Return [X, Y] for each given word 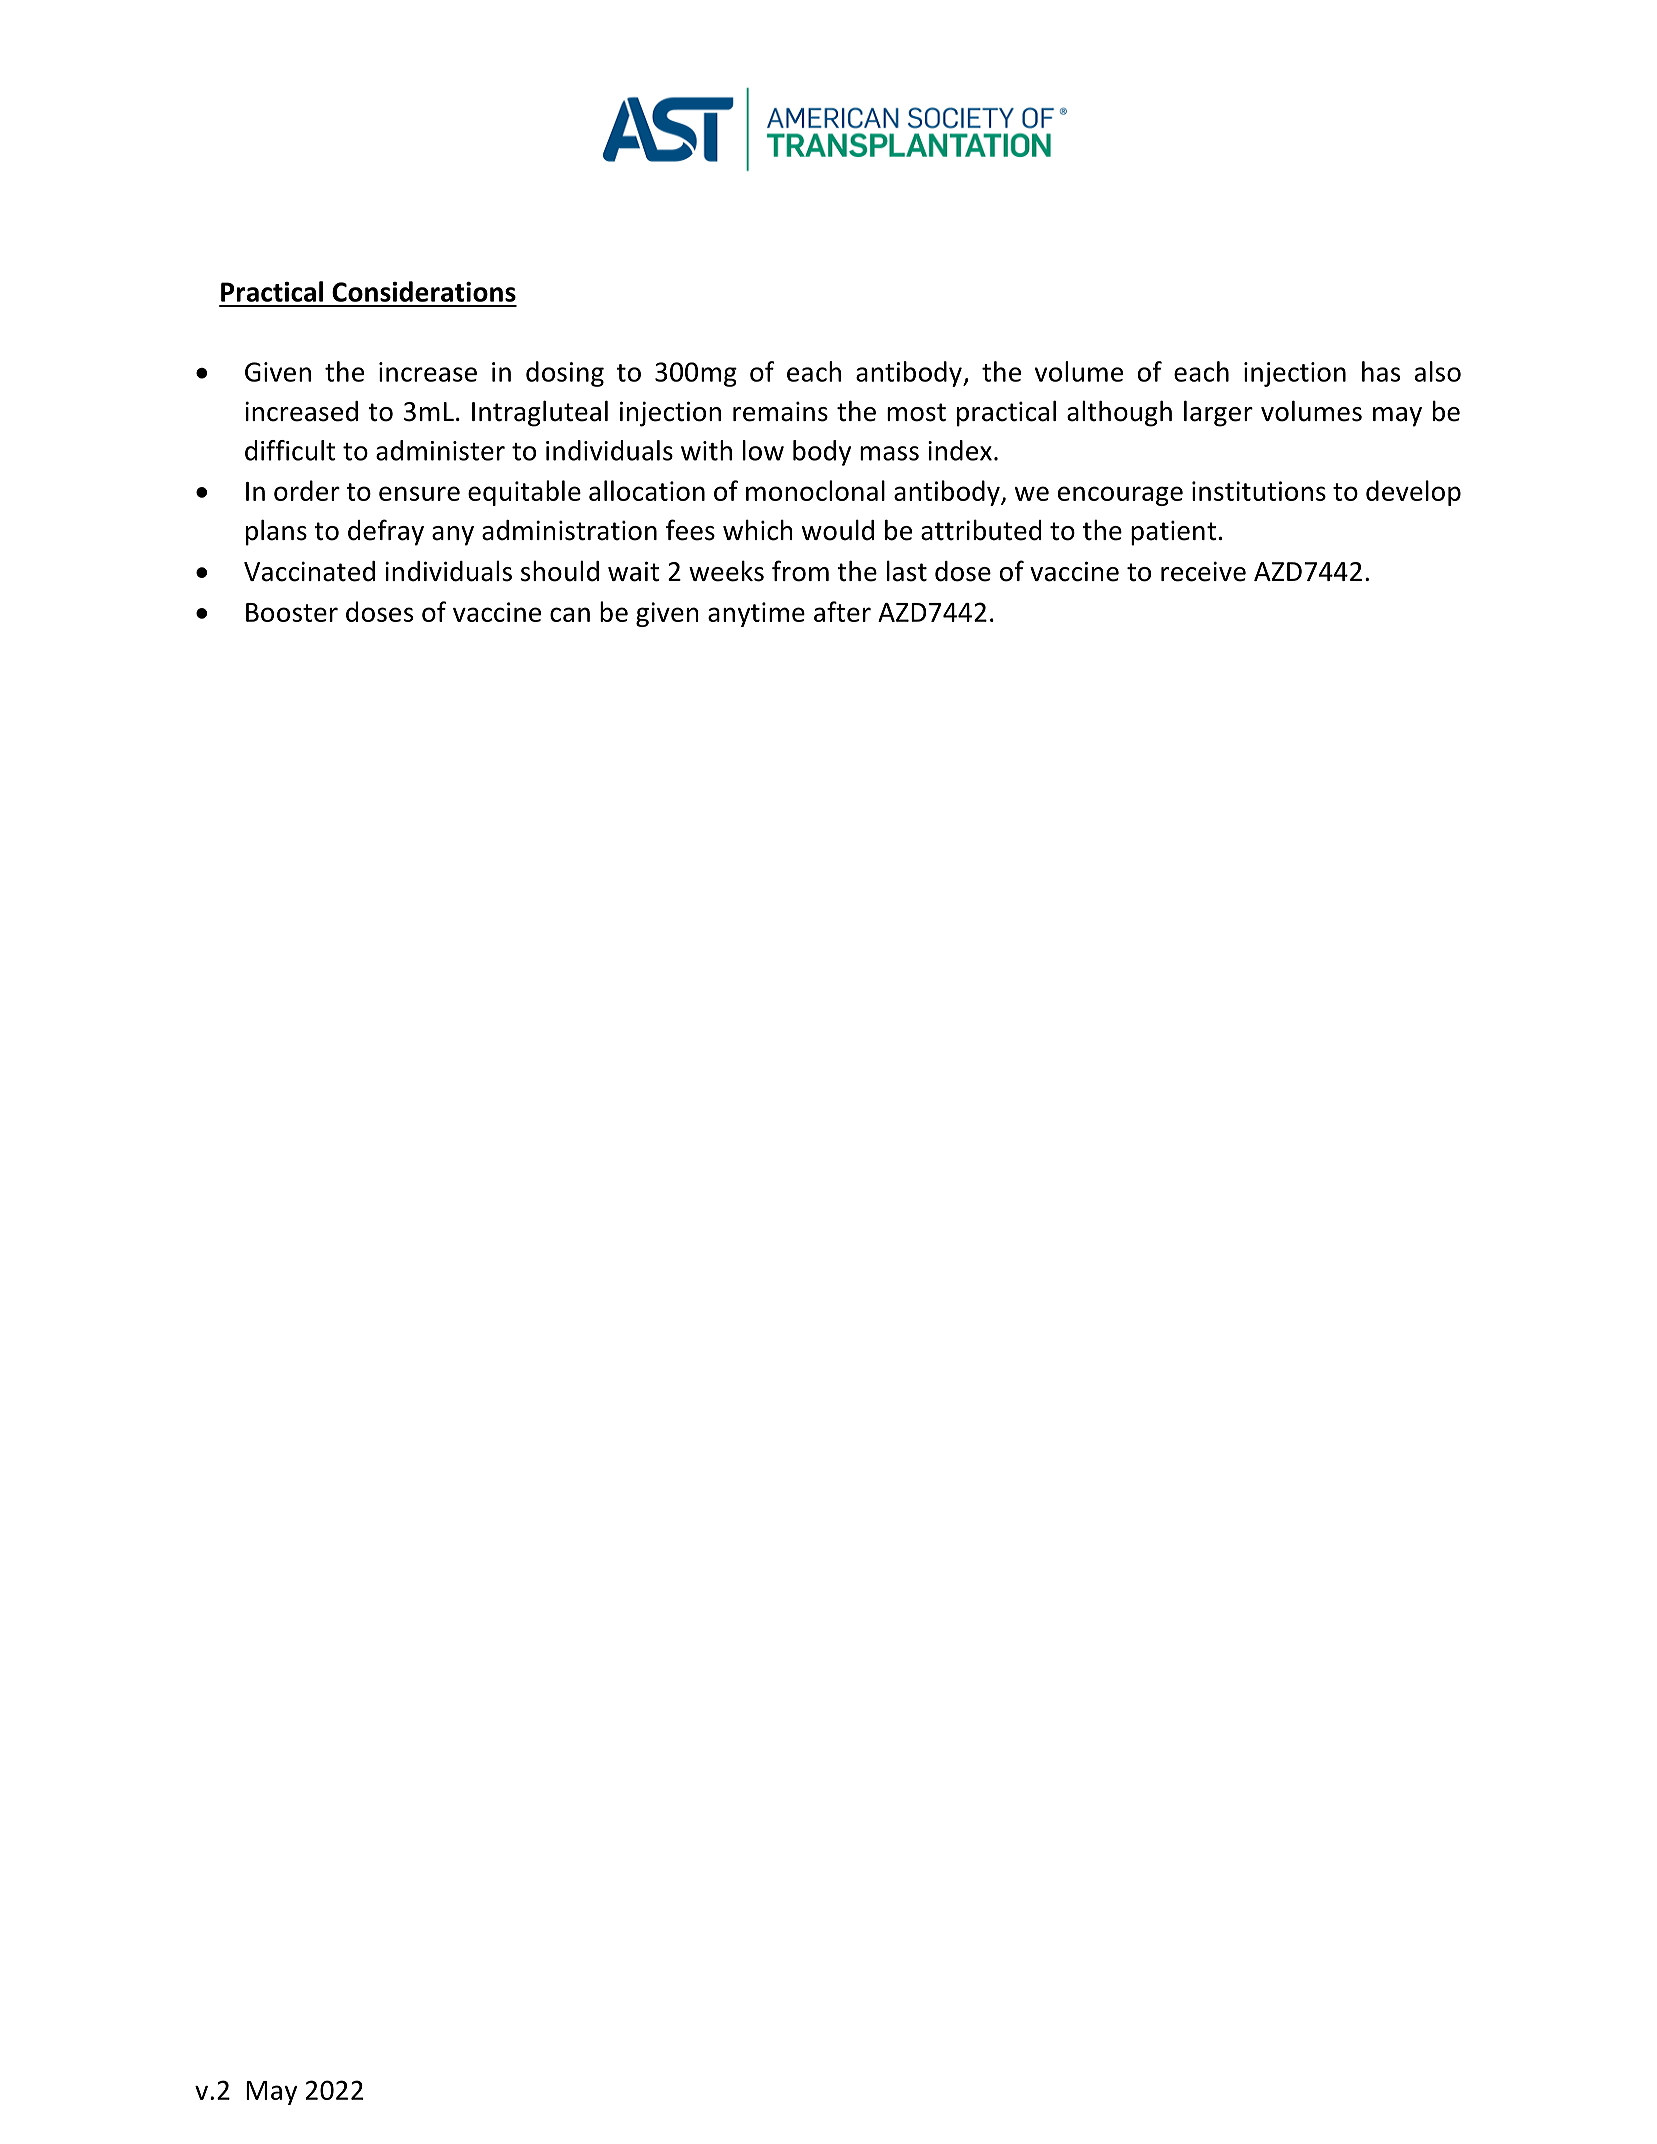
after [842, 611]
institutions [1259, 491]
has [1381, 371]
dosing [565, 374]
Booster [292, 612]
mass [889, 453]
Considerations [424, 291]
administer [440, 450]
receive [1203, 571]
